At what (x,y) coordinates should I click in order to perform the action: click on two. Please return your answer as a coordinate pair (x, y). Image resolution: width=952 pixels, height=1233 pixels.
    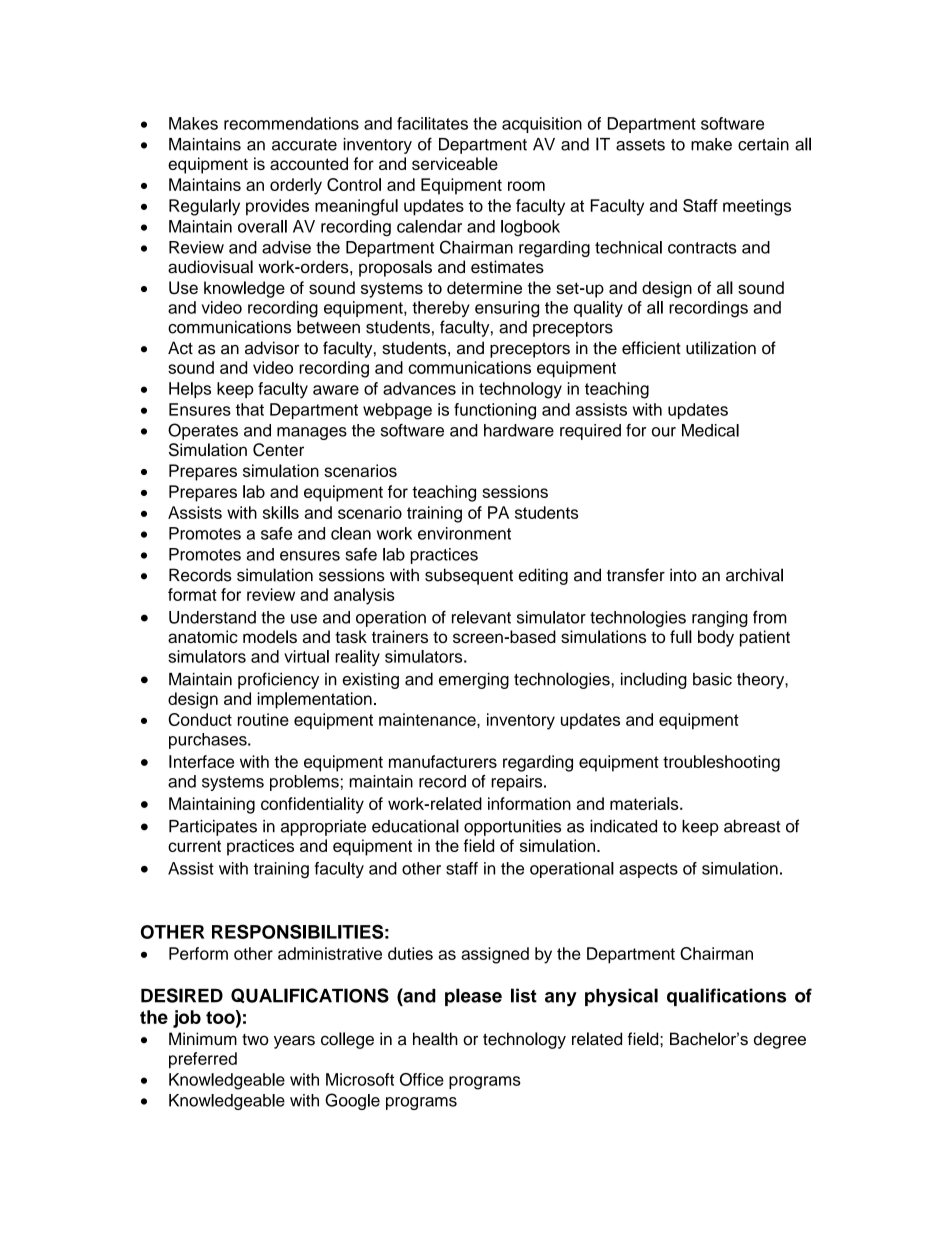
    Looking at the image, I should click on (255, 1040).
